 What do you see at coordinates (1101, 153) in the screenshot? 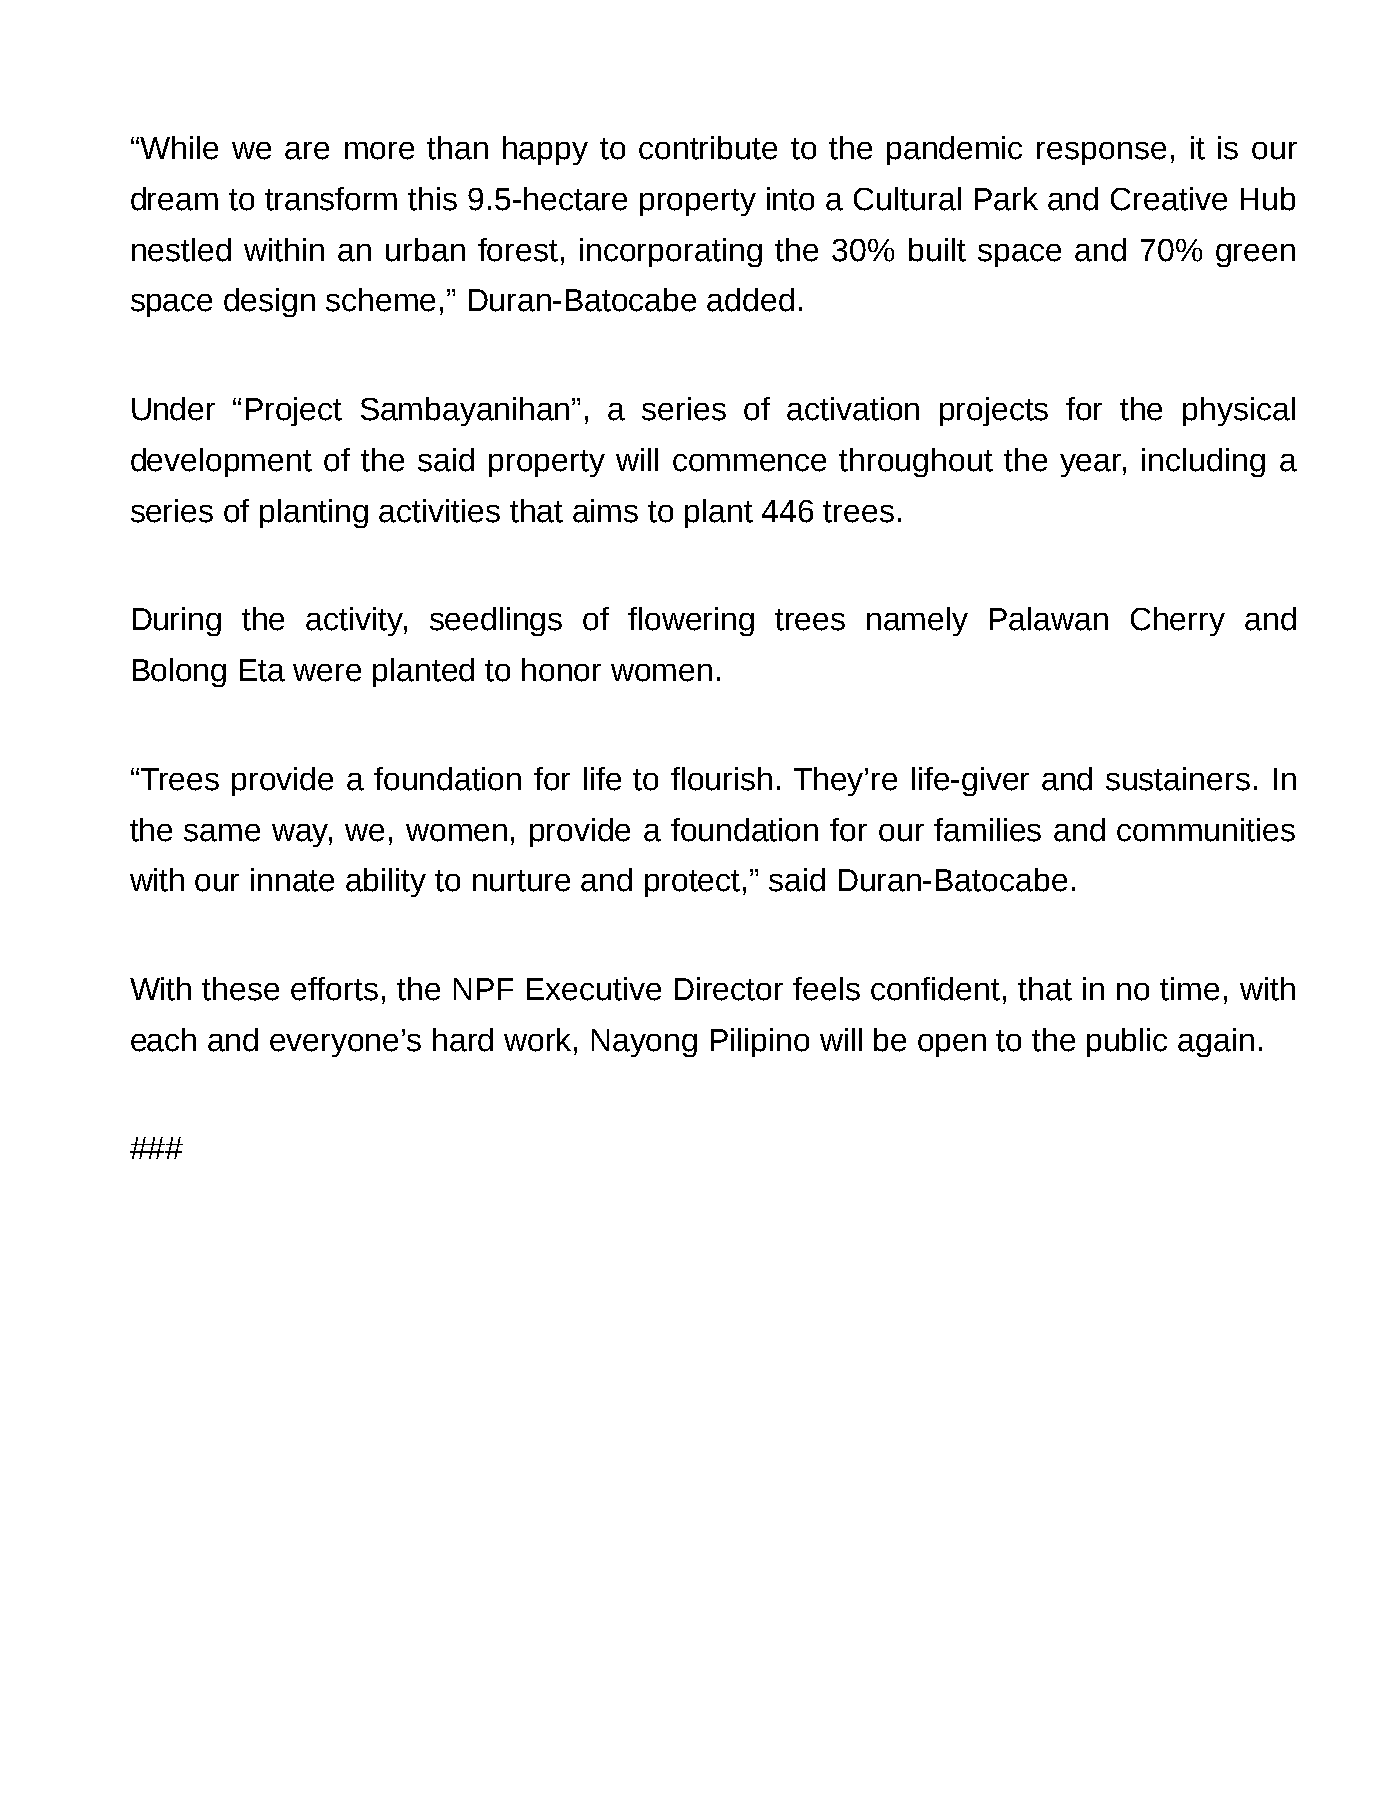
I see `response` at bounding box center [1101, 153].
